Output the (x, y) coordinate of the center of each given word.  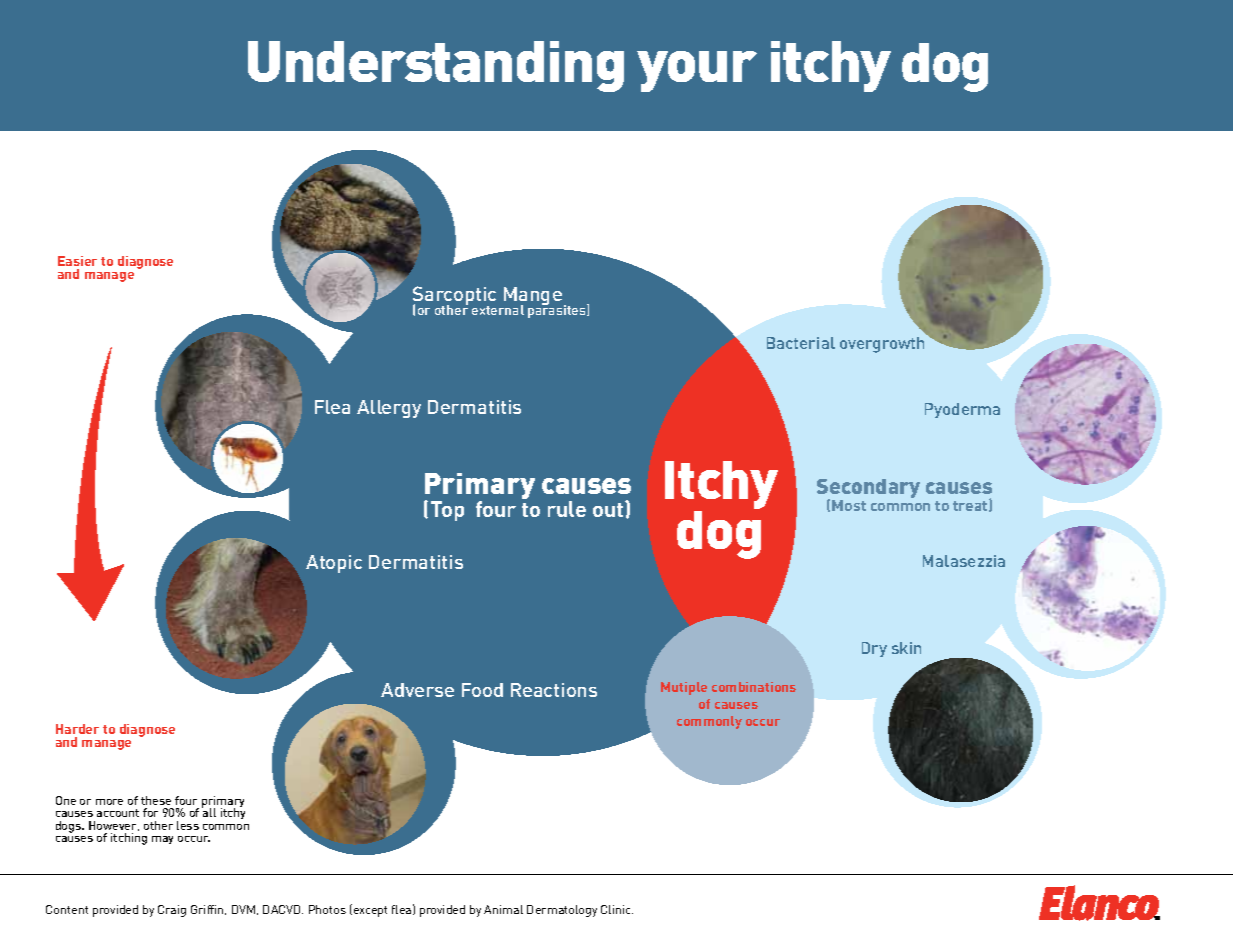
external (498, 310)
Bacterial (801, 343)
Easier (77, 261)
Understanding (436, 66)
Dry (874, 649)
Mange (532, 298)
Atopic (334, 564)
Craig (172, 911)
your (697, 71)
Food (482, 690)
